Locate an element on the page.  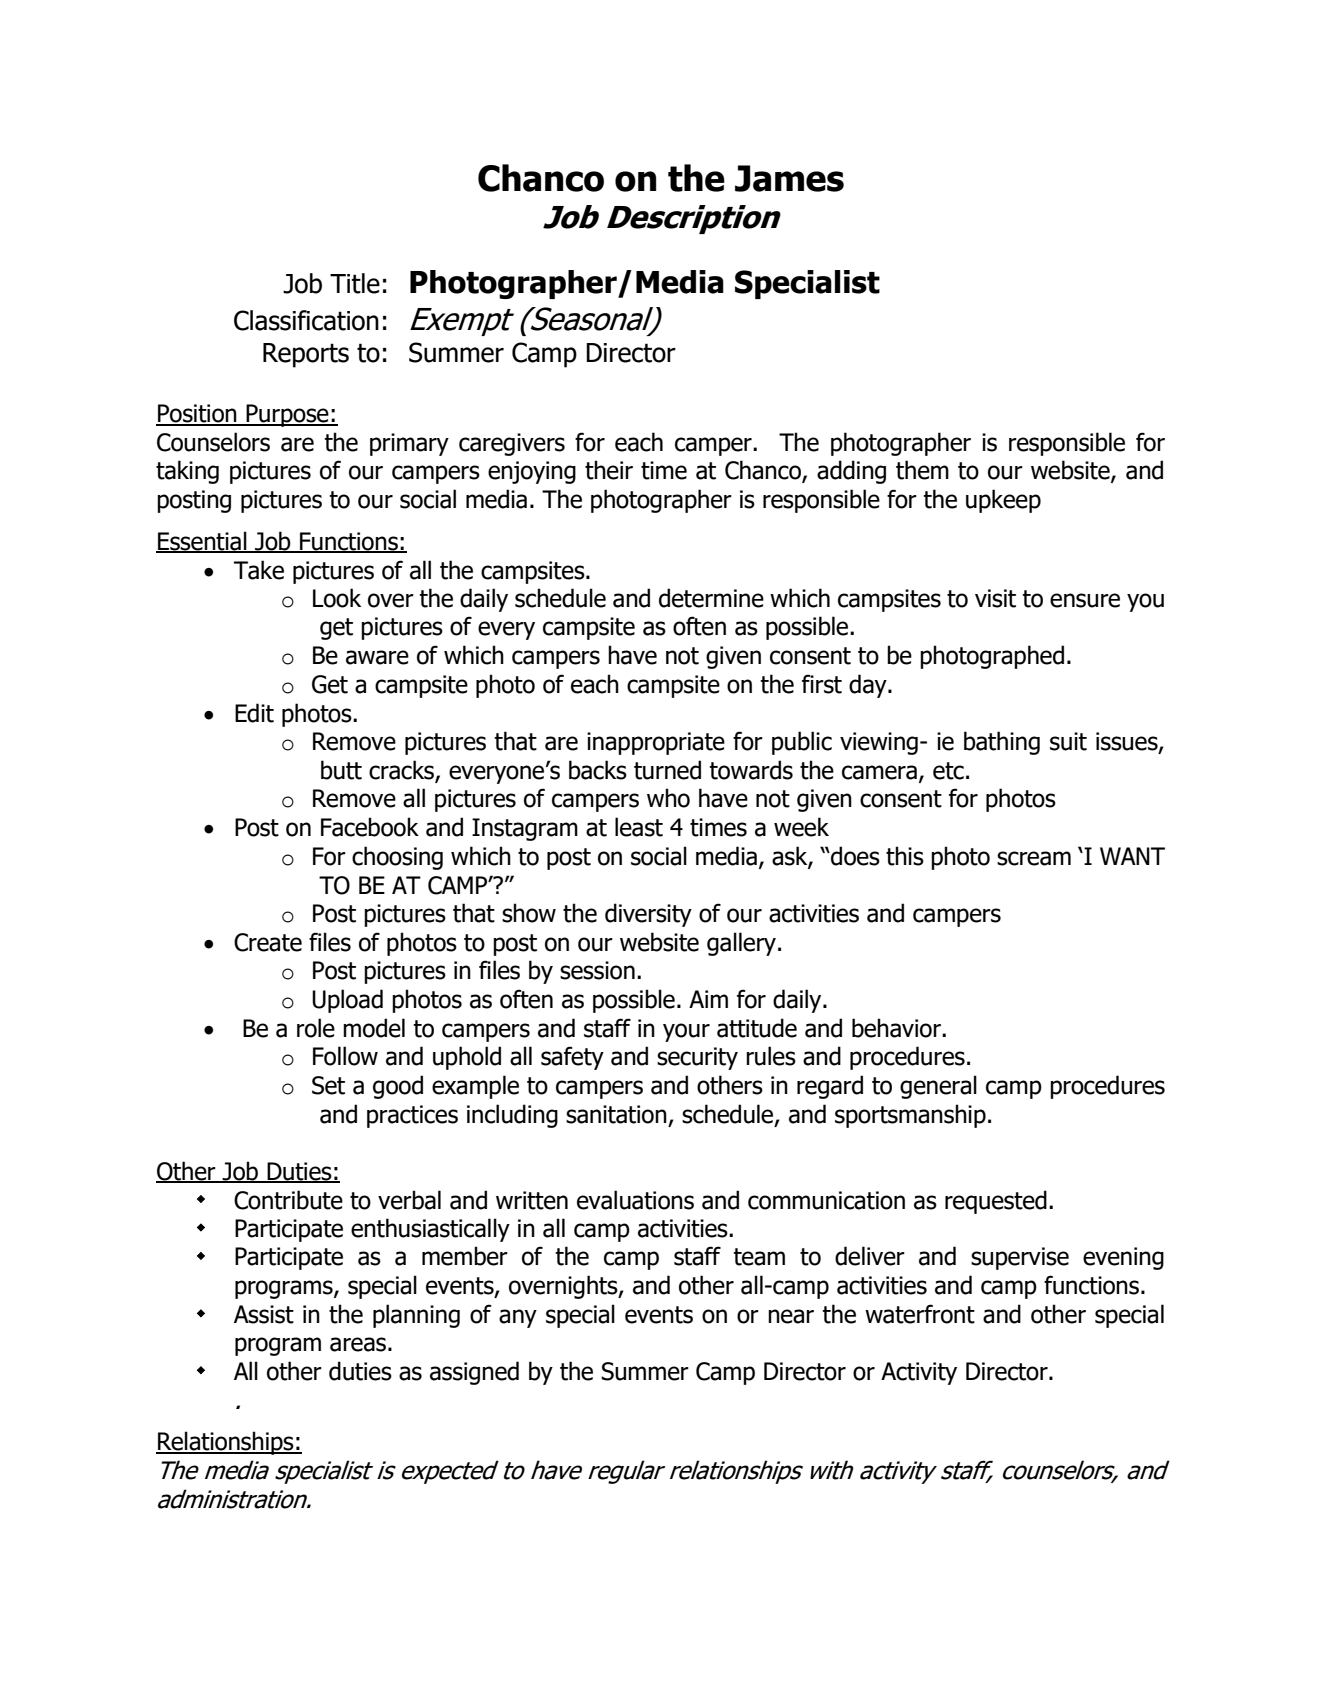
them is located at coordinates (922, 470).
